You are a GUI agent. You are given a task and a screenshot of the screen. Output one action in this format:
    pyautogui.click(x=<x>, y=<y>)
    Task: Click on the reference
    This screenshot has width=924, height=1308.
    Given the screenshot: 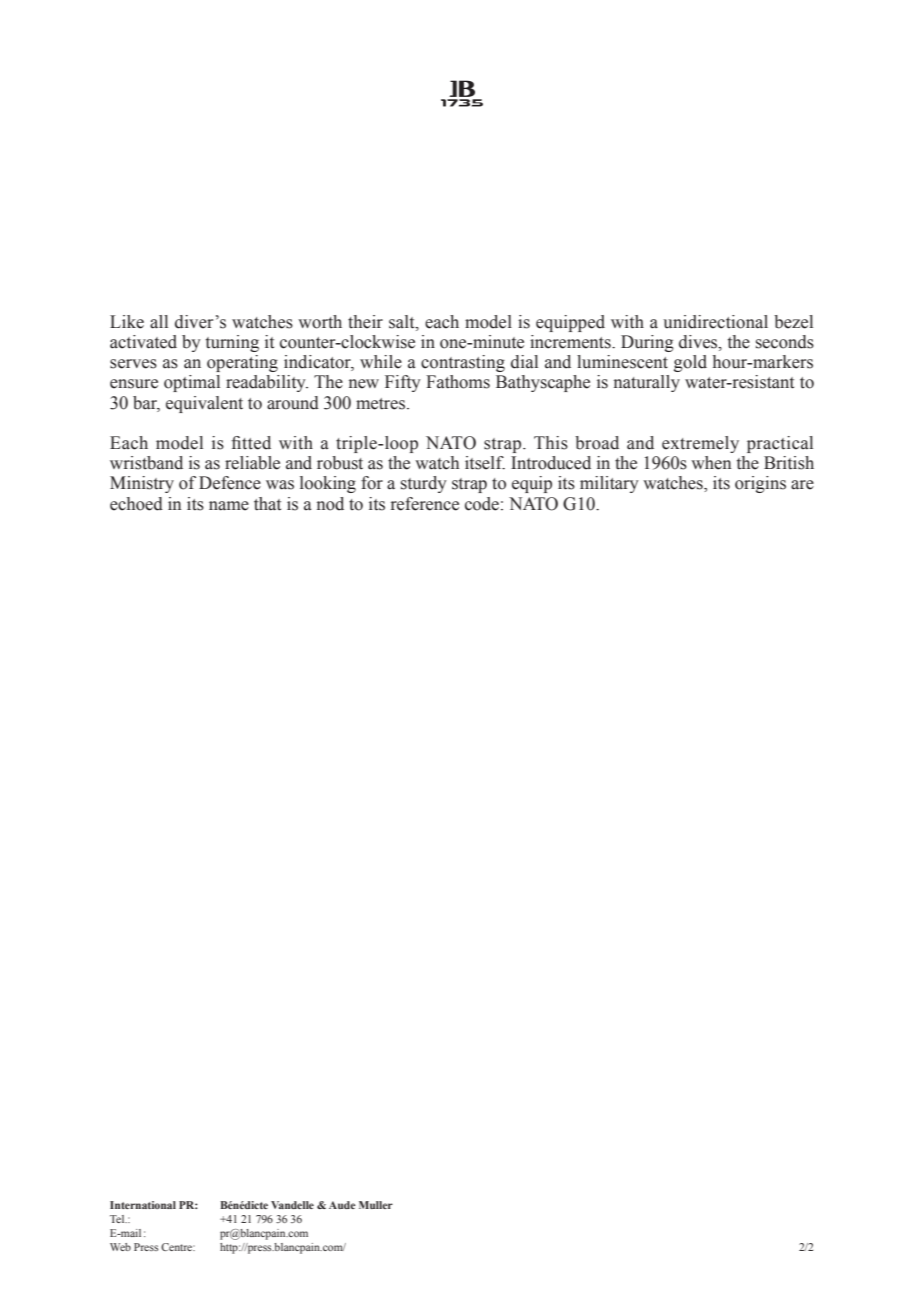 What is the action you would take?
    pyautogui.click(x=425, y=504)
